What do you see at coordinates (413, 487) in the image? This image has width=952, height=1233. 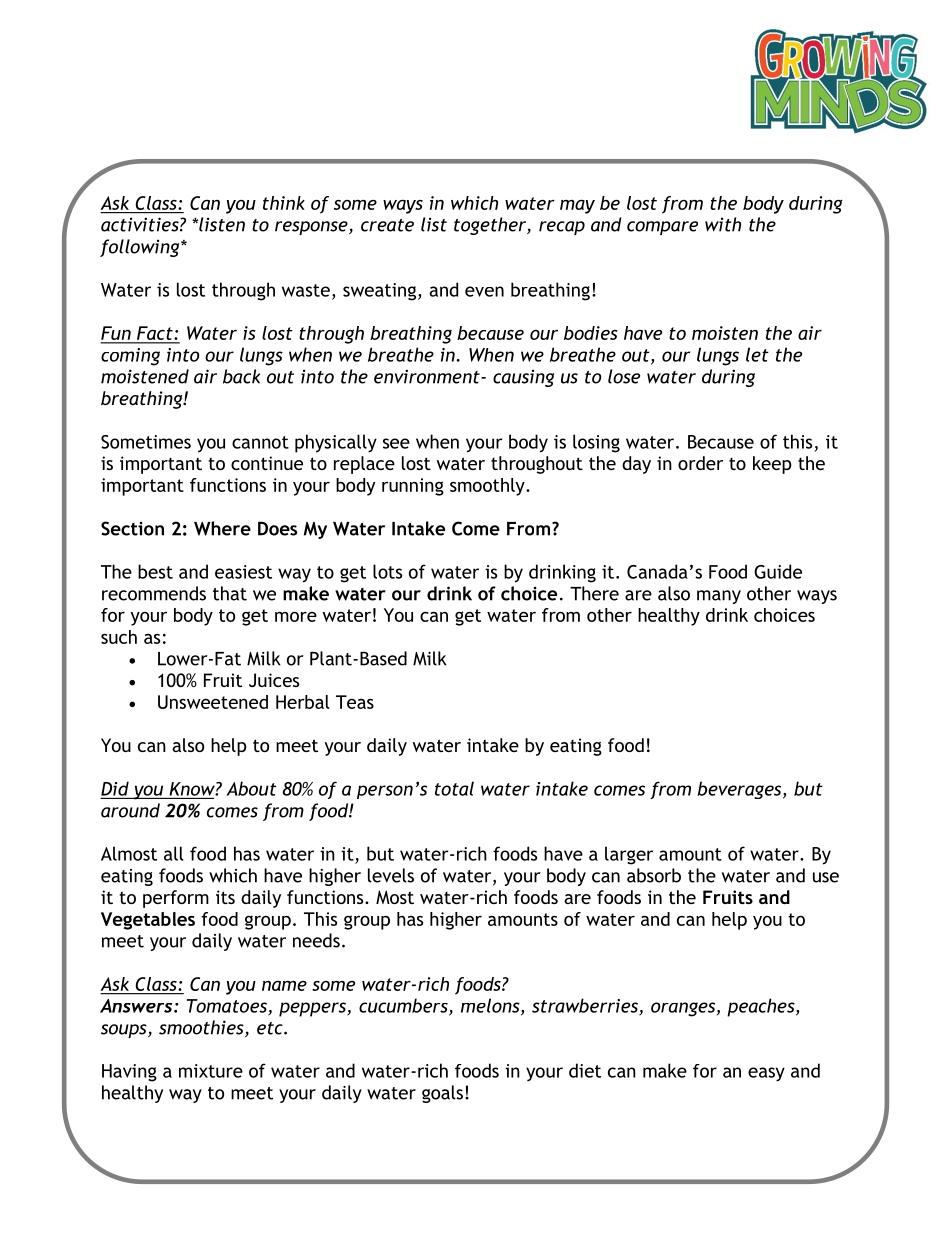 I see `running` at bounding box center [413, 487].
